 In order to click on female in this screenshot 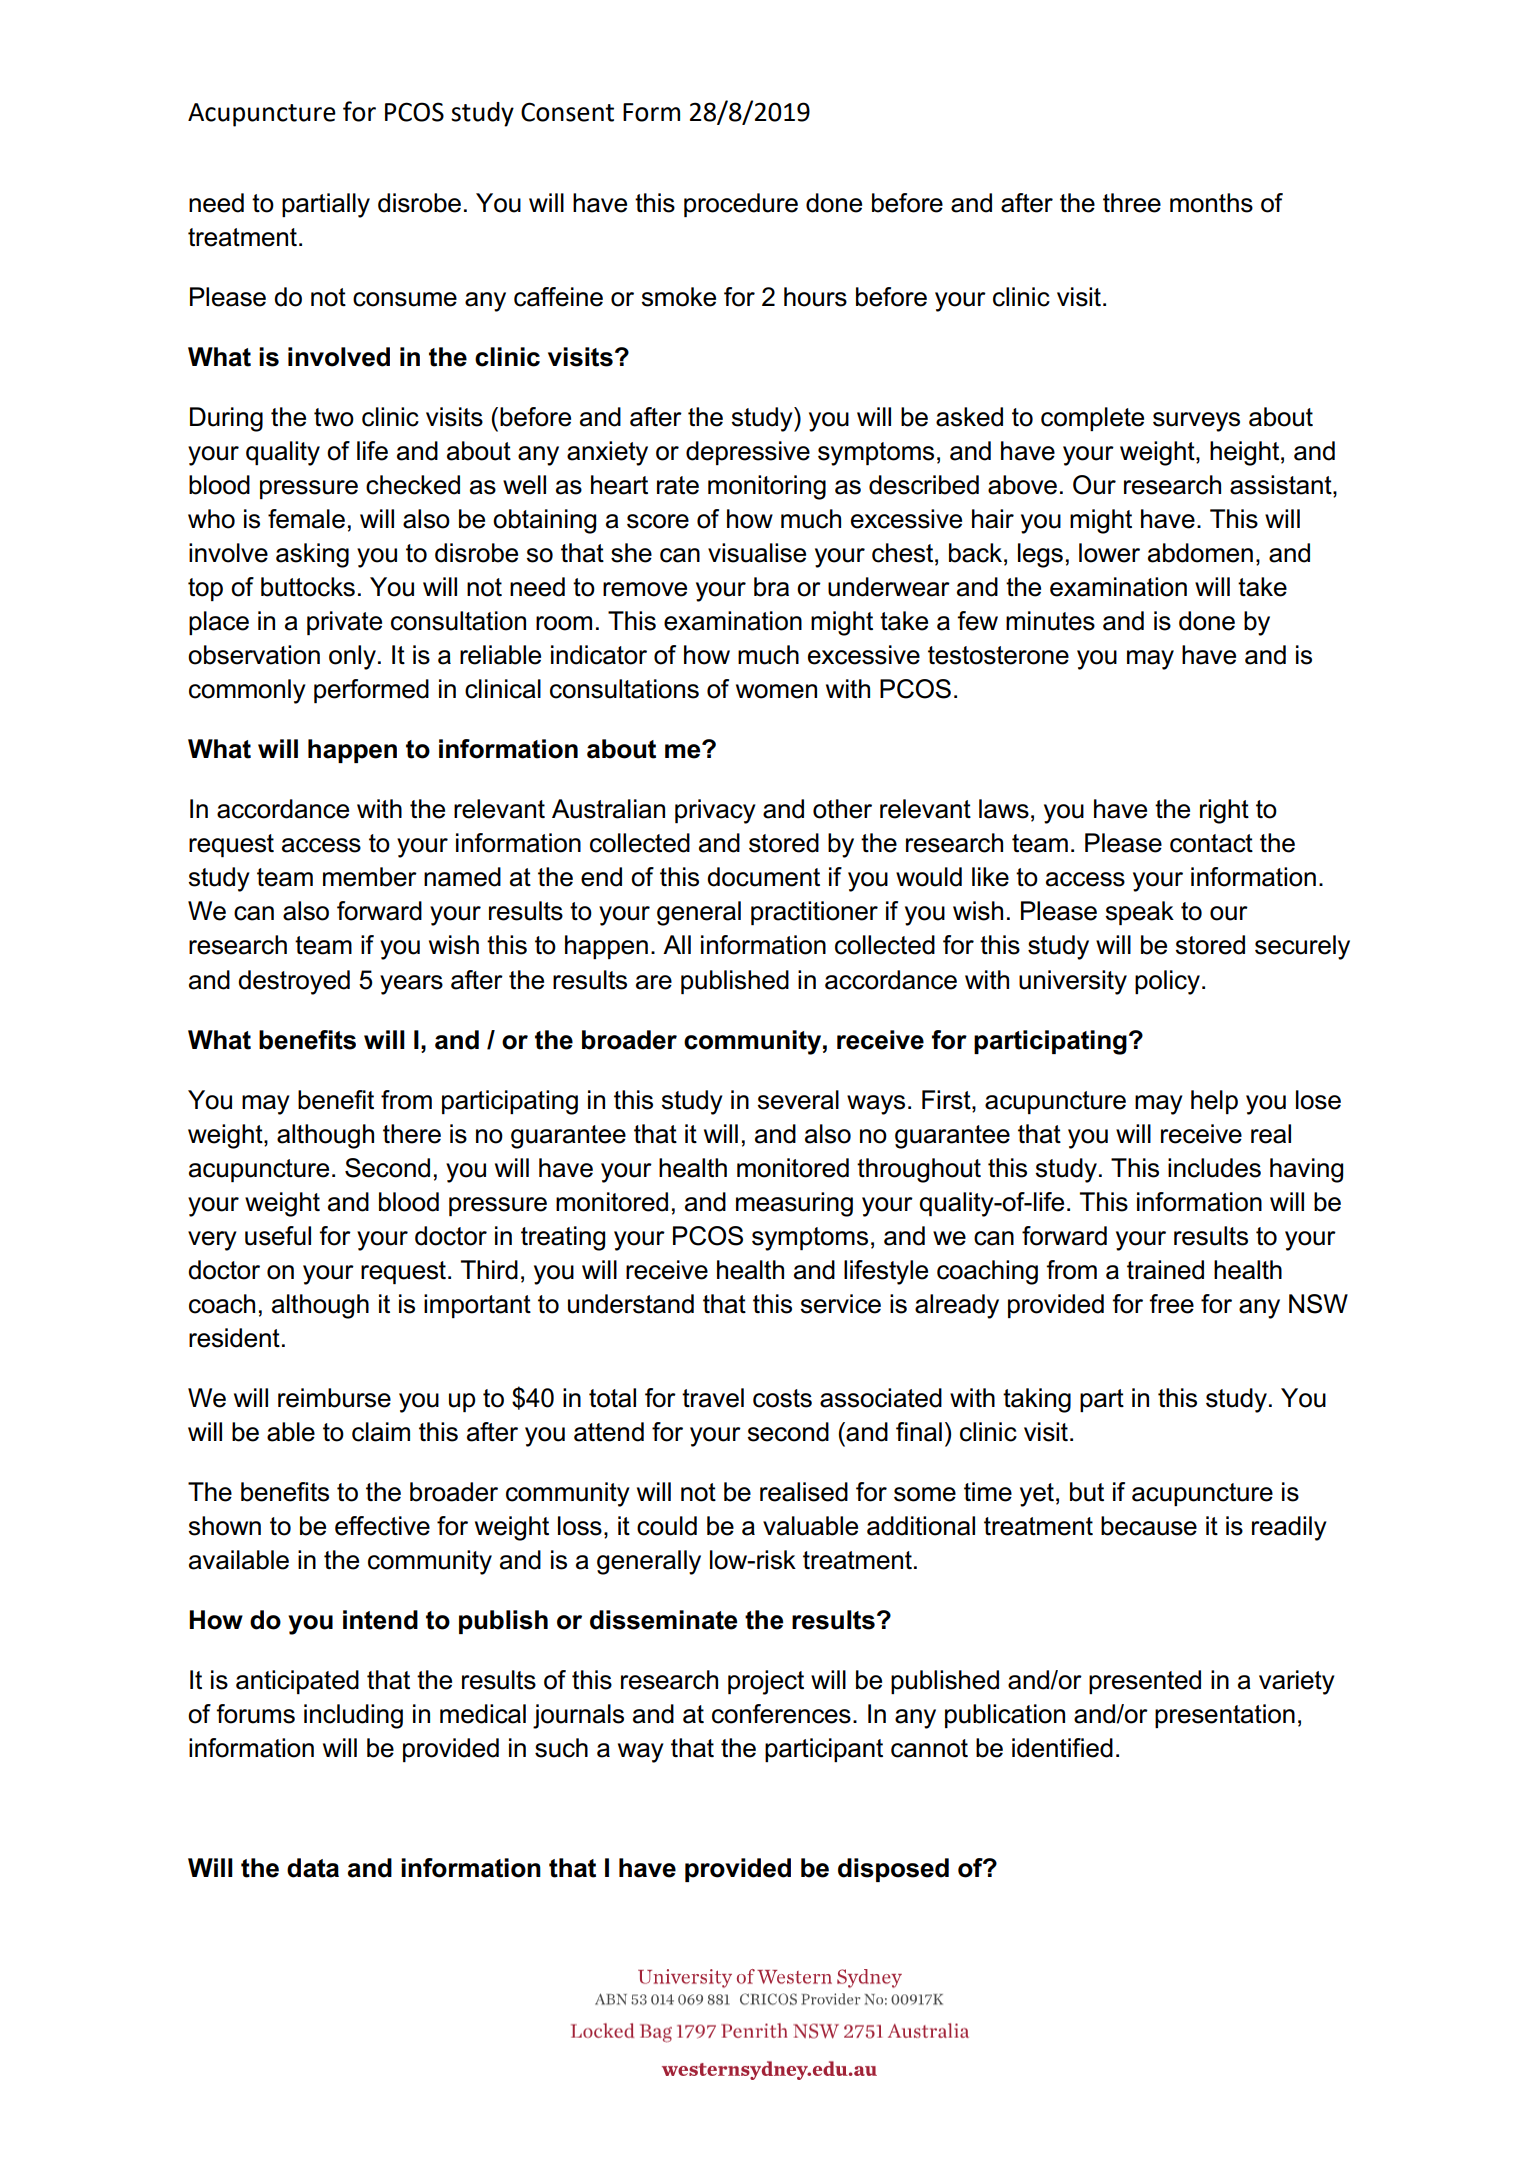, I will do `click(306, 519)`.
